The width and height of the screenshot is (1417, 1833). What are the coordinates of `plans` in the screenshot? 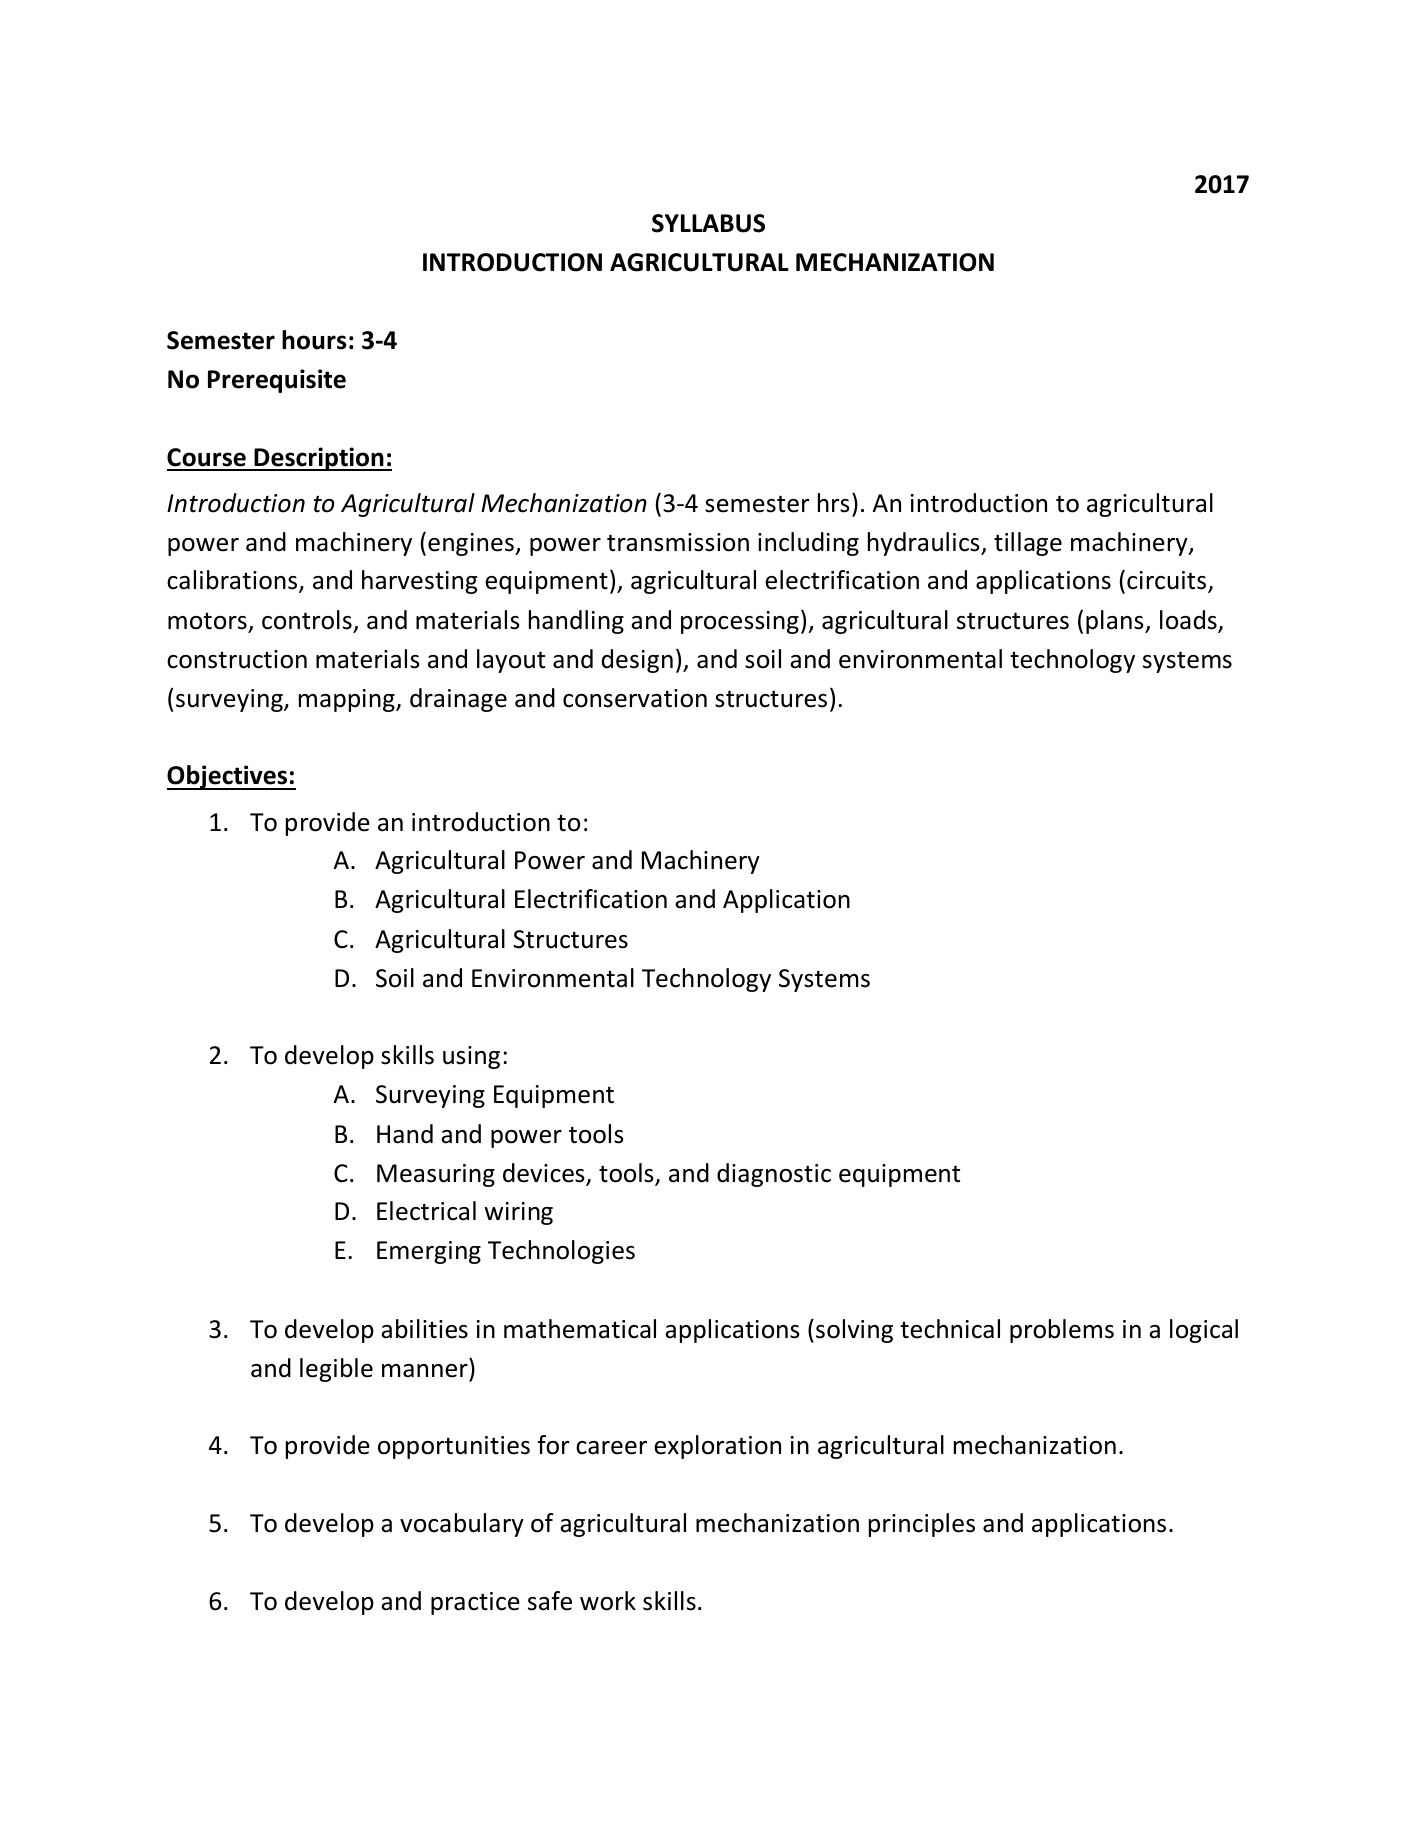 It's located at (1116, 622).
